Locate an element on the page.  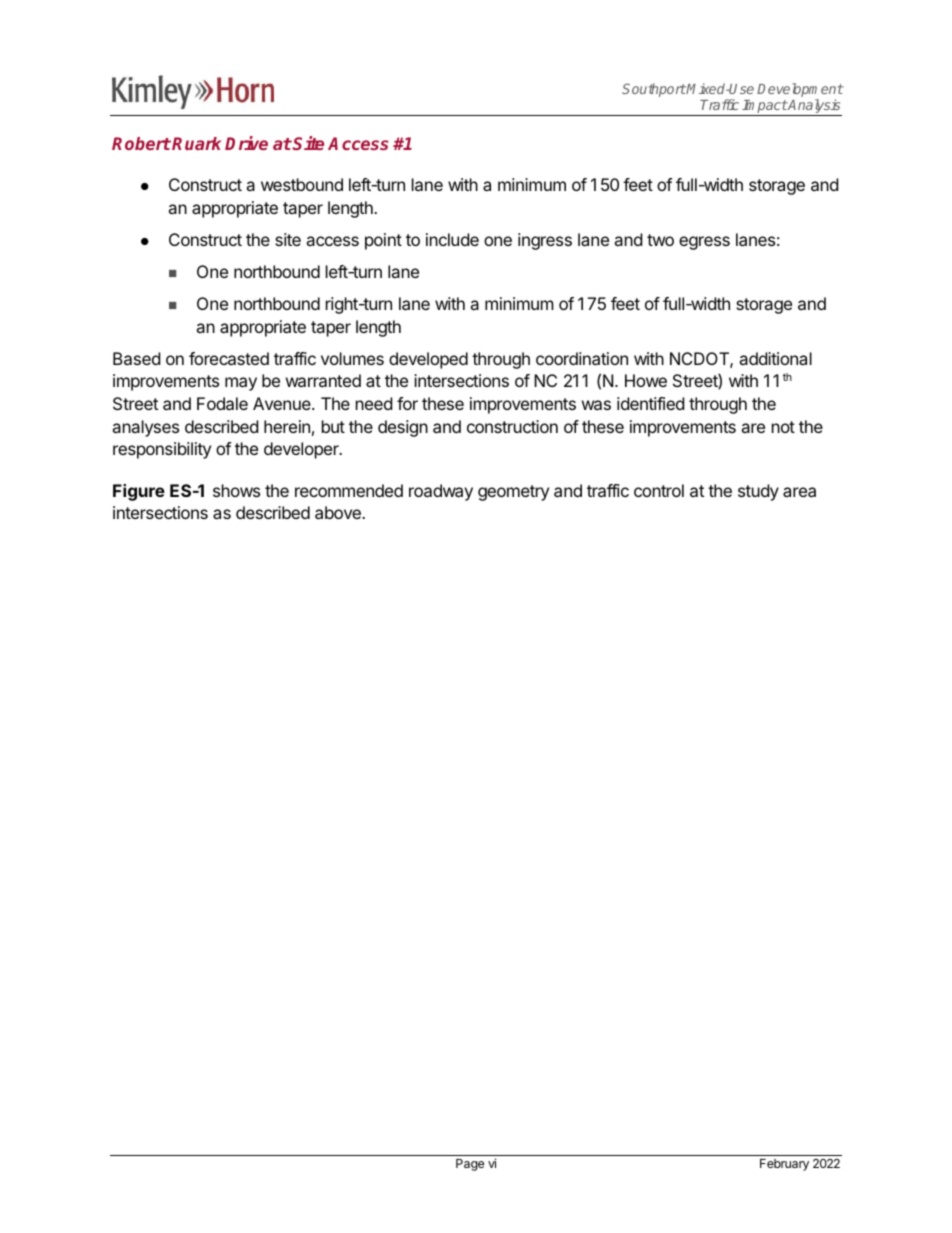
Southport is located at coordinates (654, 90).
